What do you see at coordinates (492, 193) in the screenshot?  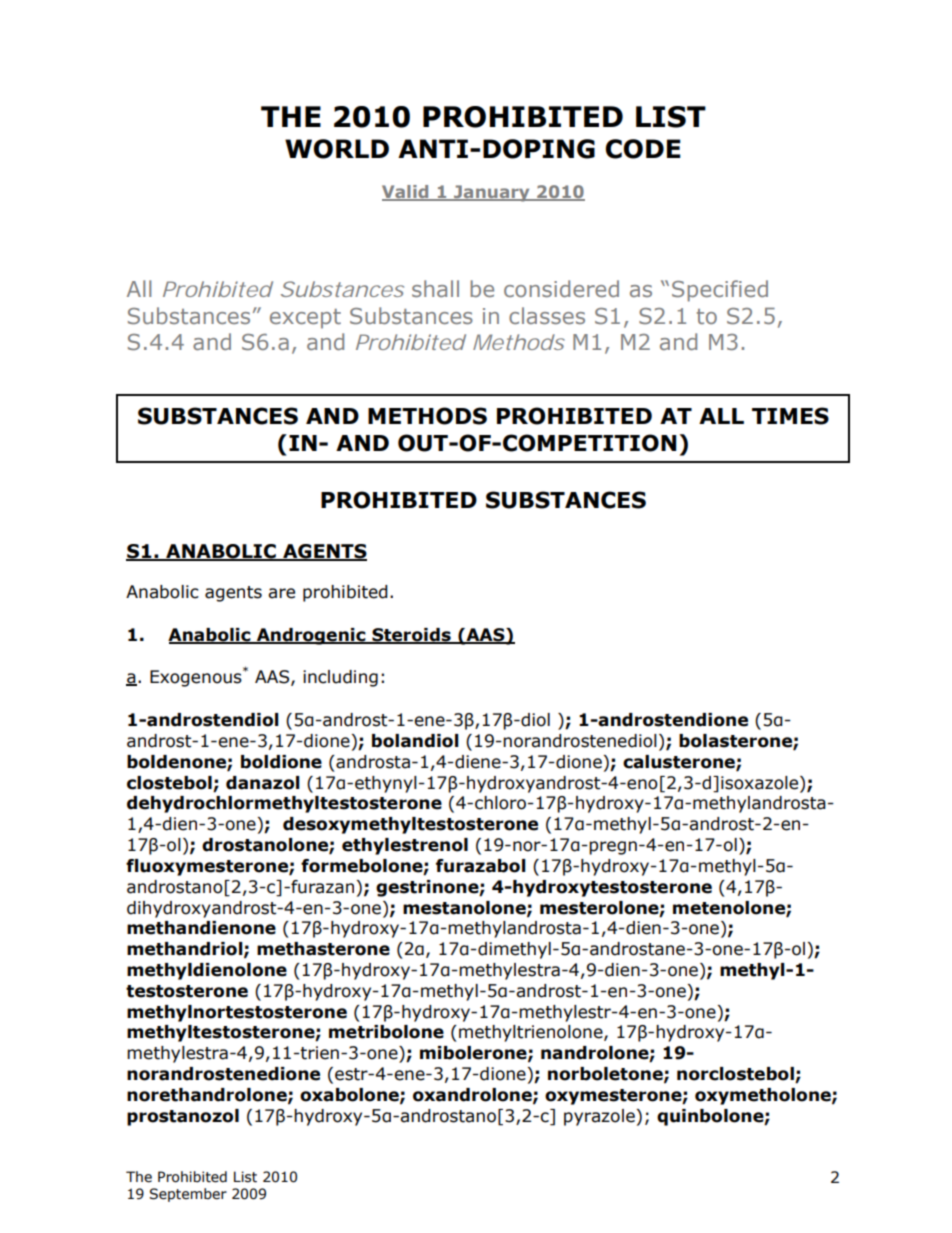 I see `January` at bounding box center [492, 193].
